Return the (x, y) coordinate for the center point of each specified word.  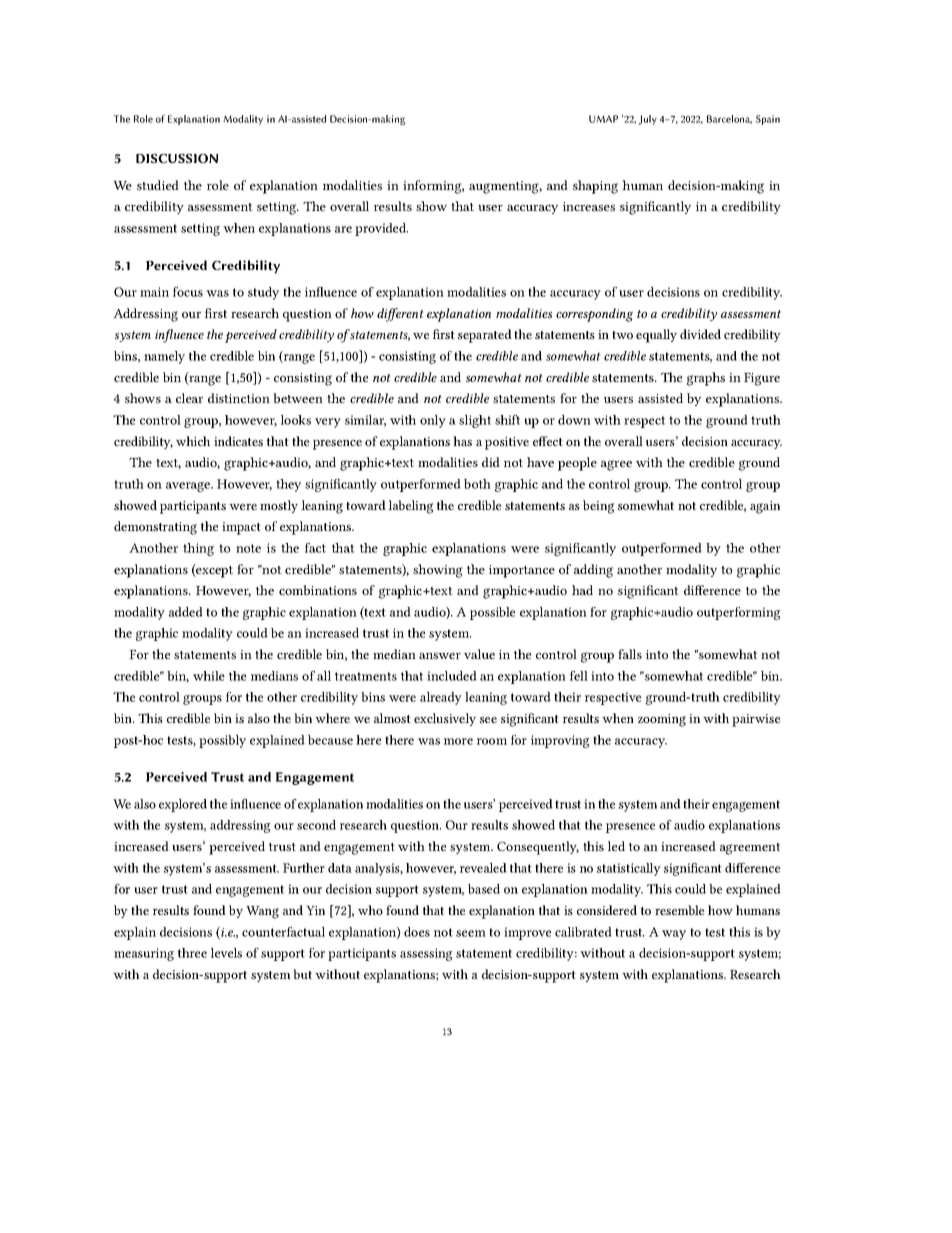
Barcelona (729, 119)
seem (471, 933)
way (674, 935)
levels (226, 953)
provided (381, 229)
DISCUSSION (177, 158)
